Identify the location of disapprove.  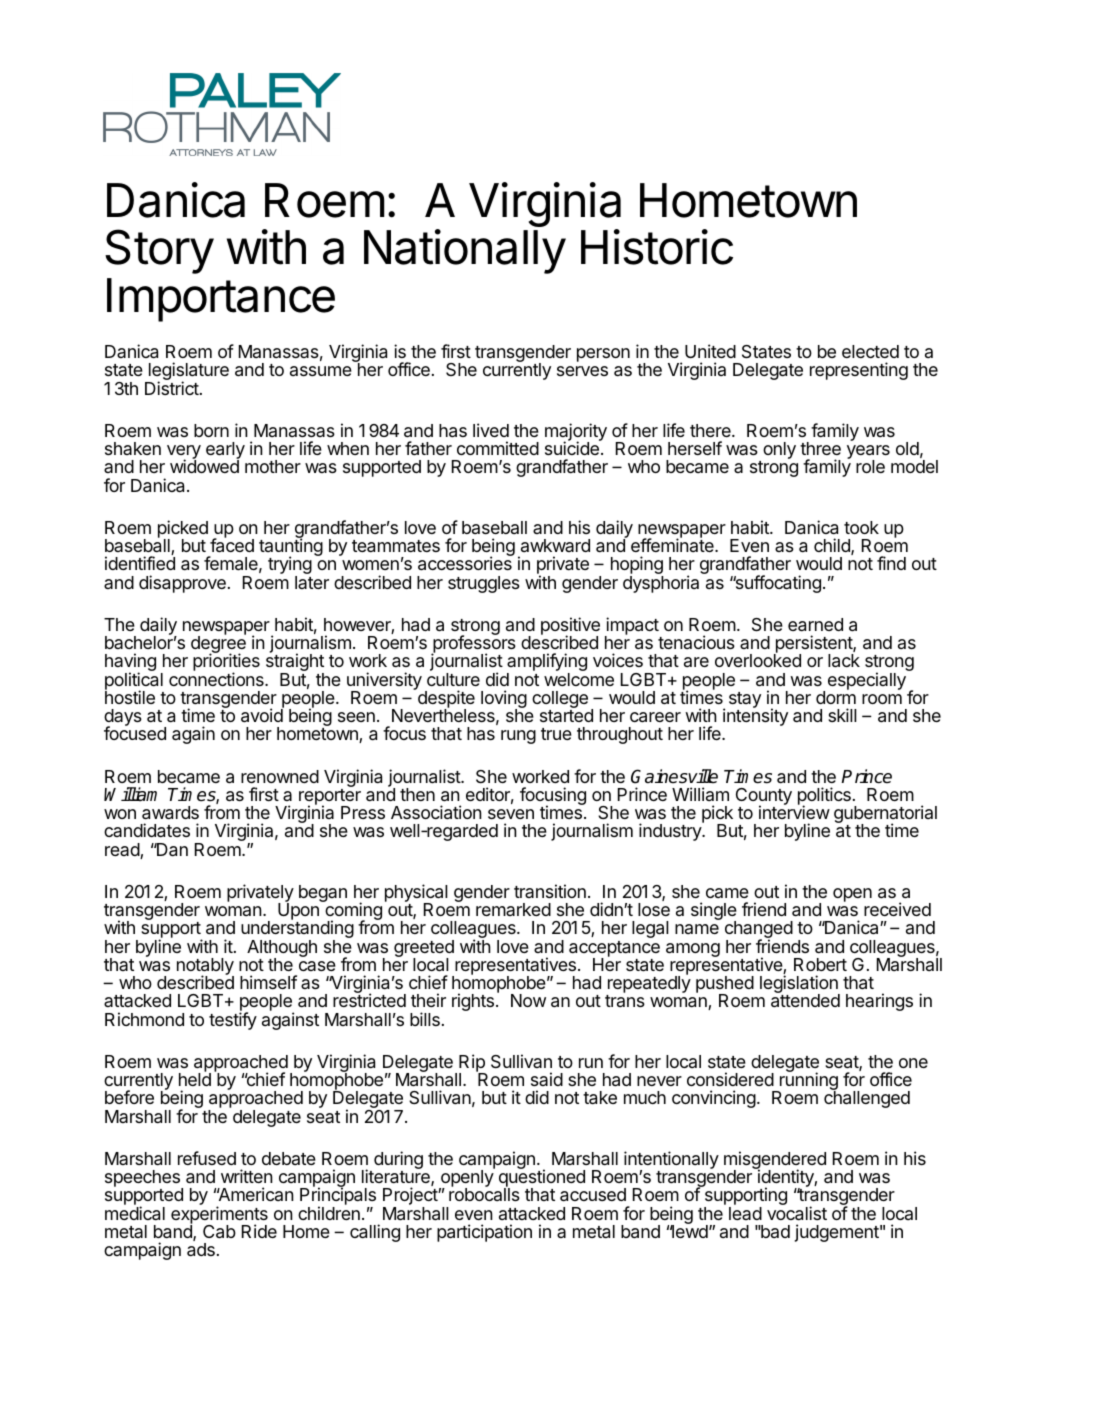
(182, 584).
